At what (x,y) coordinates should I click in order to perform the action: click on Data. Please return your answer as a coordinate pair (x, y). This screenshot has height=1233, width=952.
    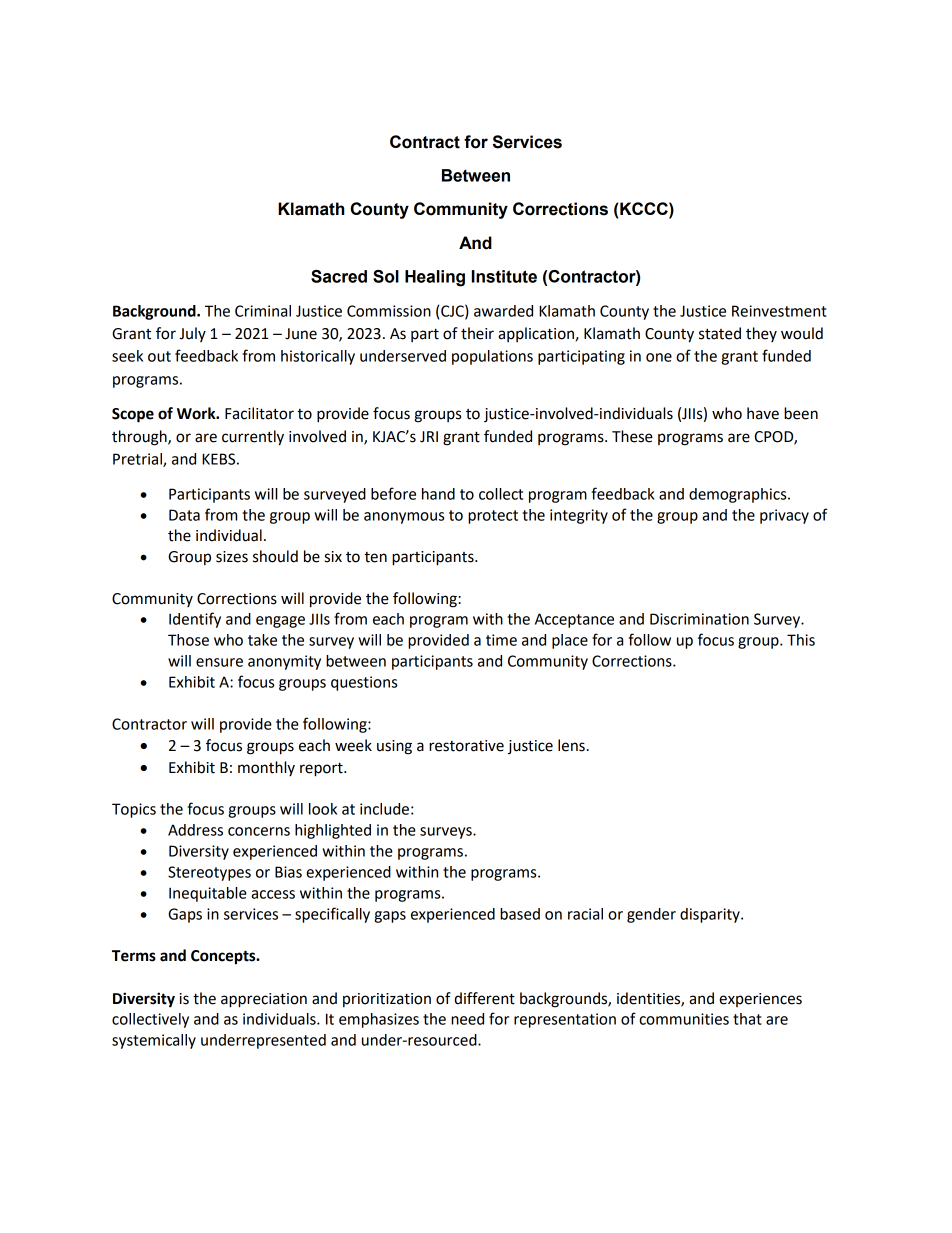
    Looking at the image, I should click on (184, 515).
